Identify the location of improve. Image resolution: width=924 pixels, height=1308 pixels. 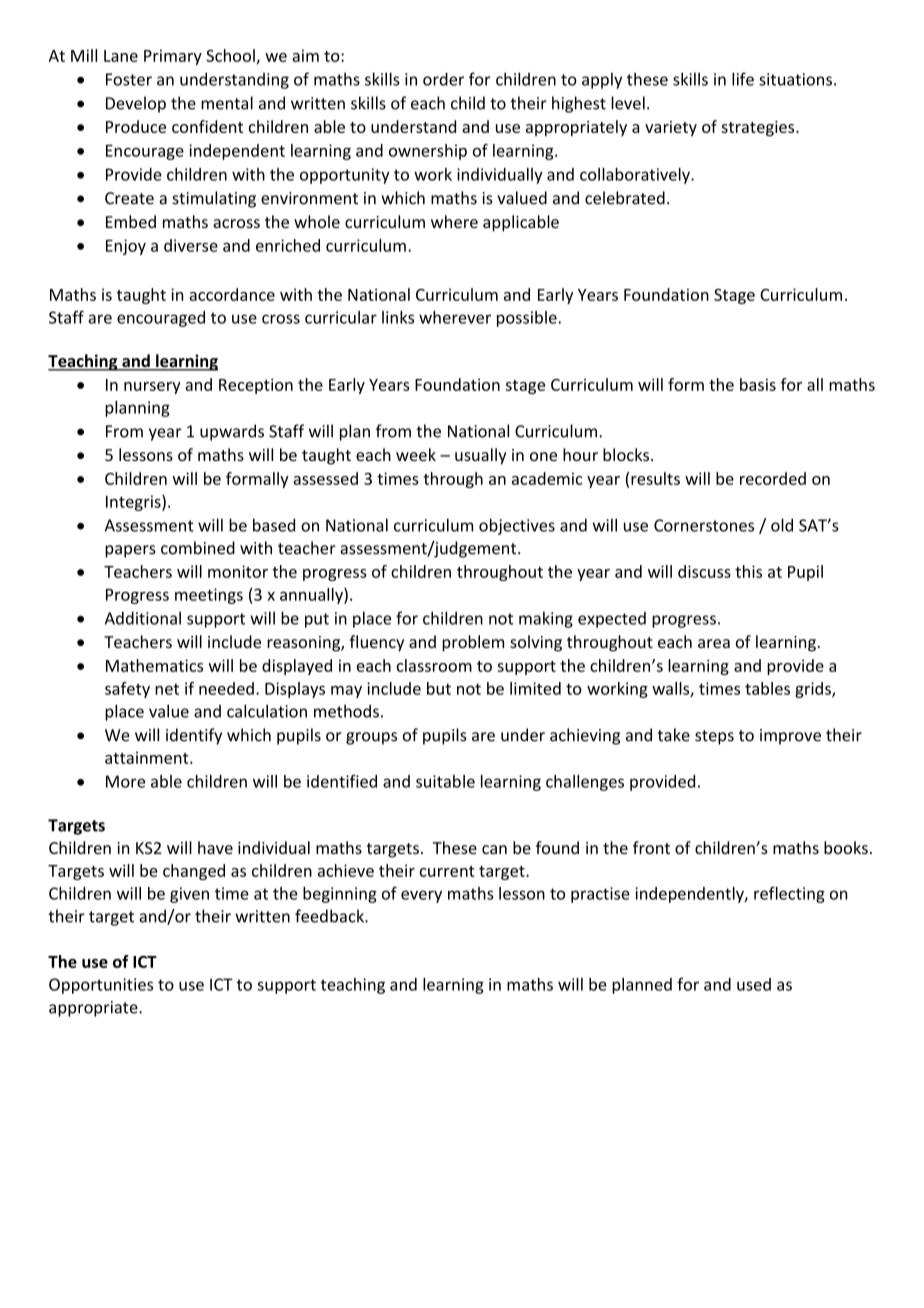
(790, 737).
